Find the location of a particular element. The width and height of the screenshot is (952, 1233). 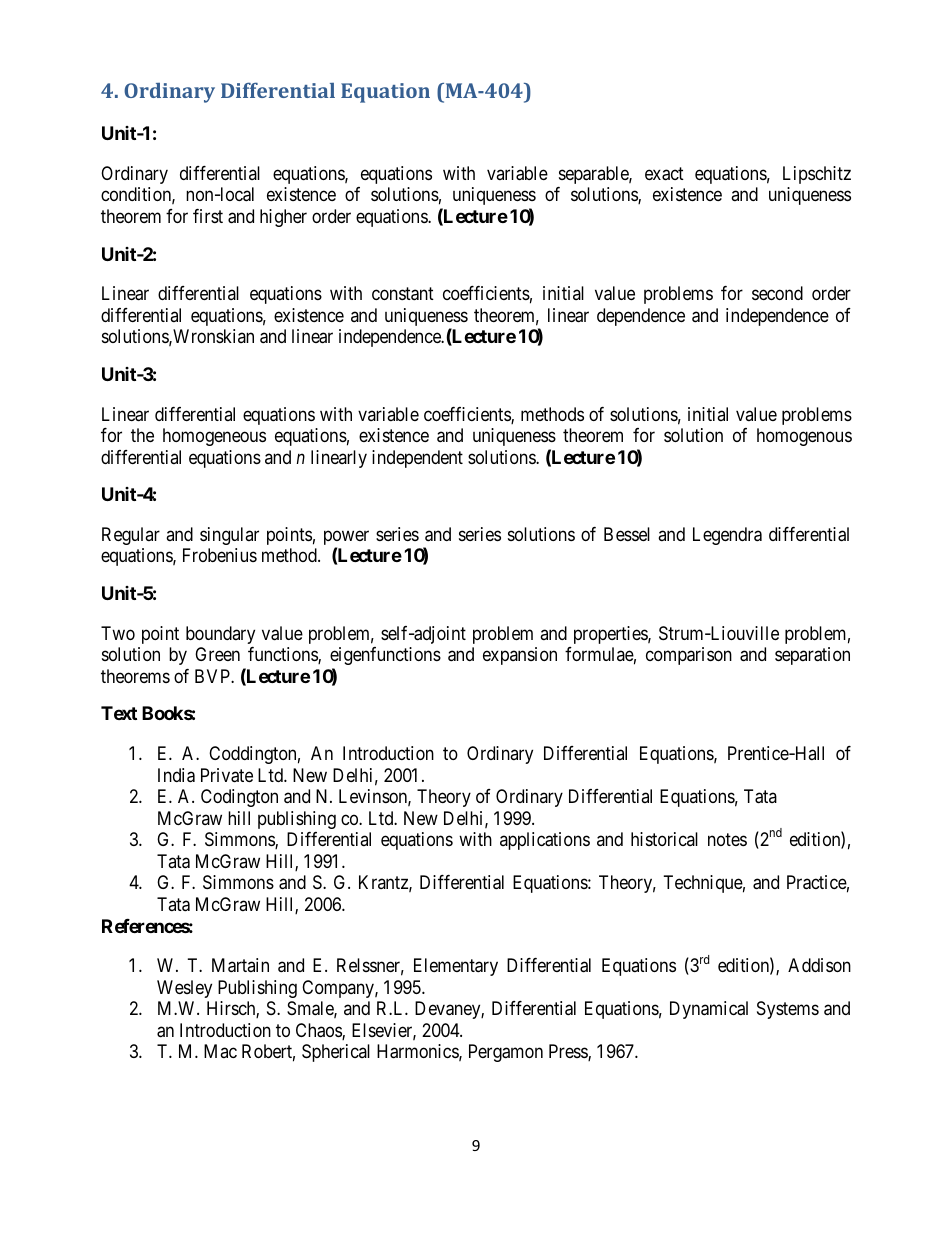

boundary is located at coordinates (220, 635).
